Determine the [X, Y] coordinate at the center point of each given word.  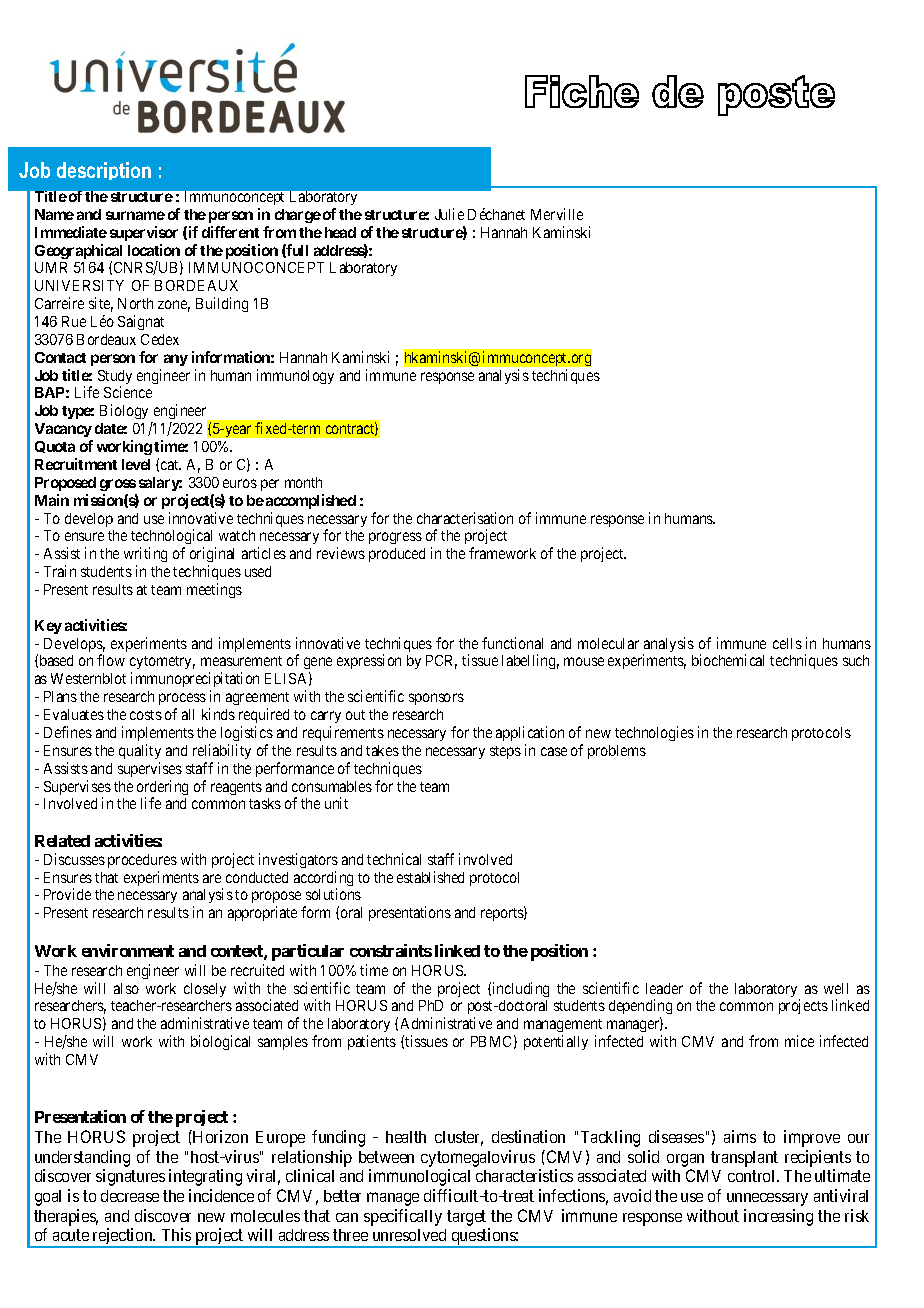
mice [799, 1041]
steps [505, 752]
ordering [162, 789]
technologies [654, 733]
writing [145, 556]
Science [128, 392]
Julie [449, 214]
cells [787, 643]
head [340, 232]
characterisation [465, 518]
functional [512, 643]
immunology [295, 376]
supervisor [144, 233]
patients [372, 1042]
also [126, 988]
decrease [130, 1196]
